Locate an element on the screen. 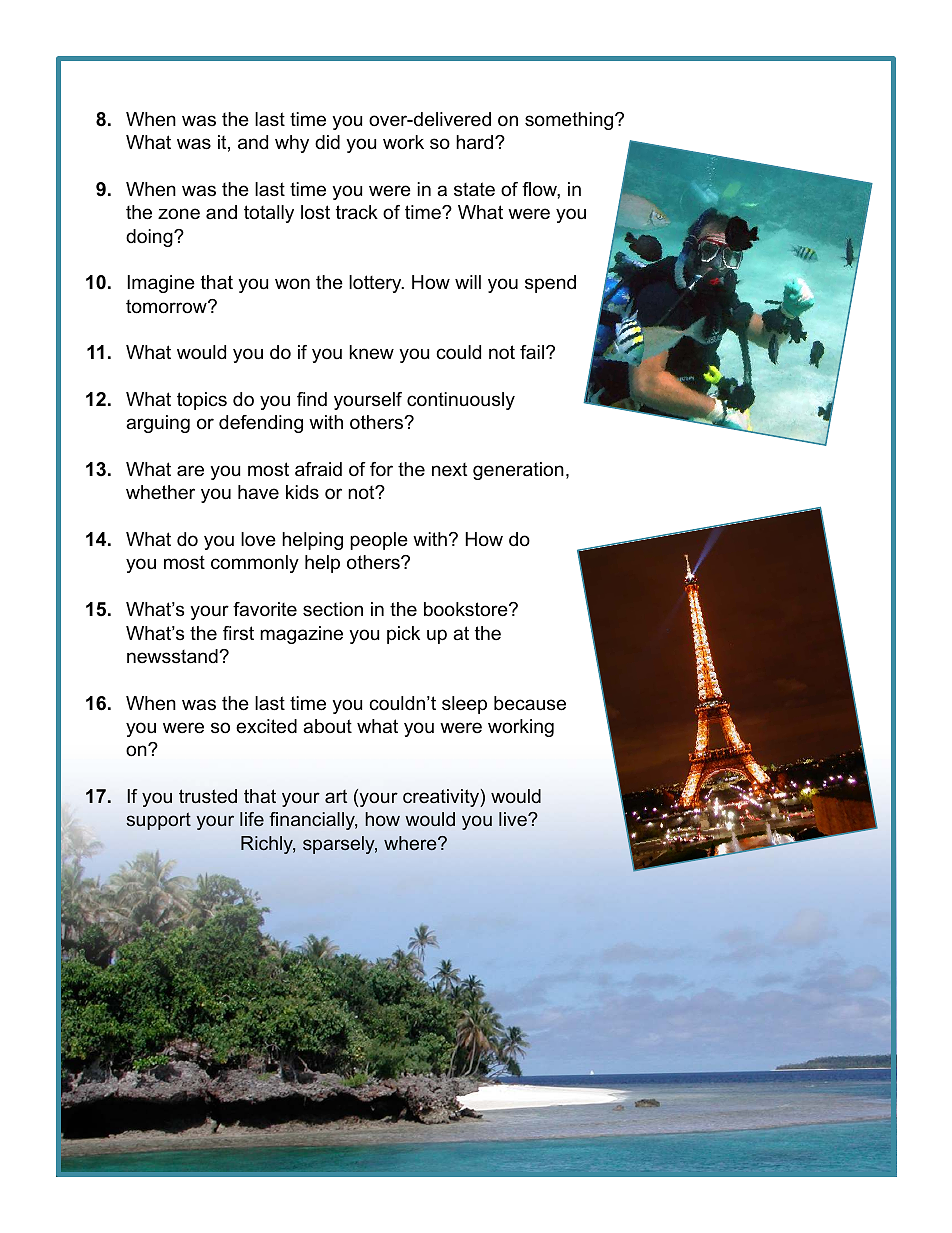 The height and width of the screenshot is (1233, 952). generation is located at coordinates (518, 471).
